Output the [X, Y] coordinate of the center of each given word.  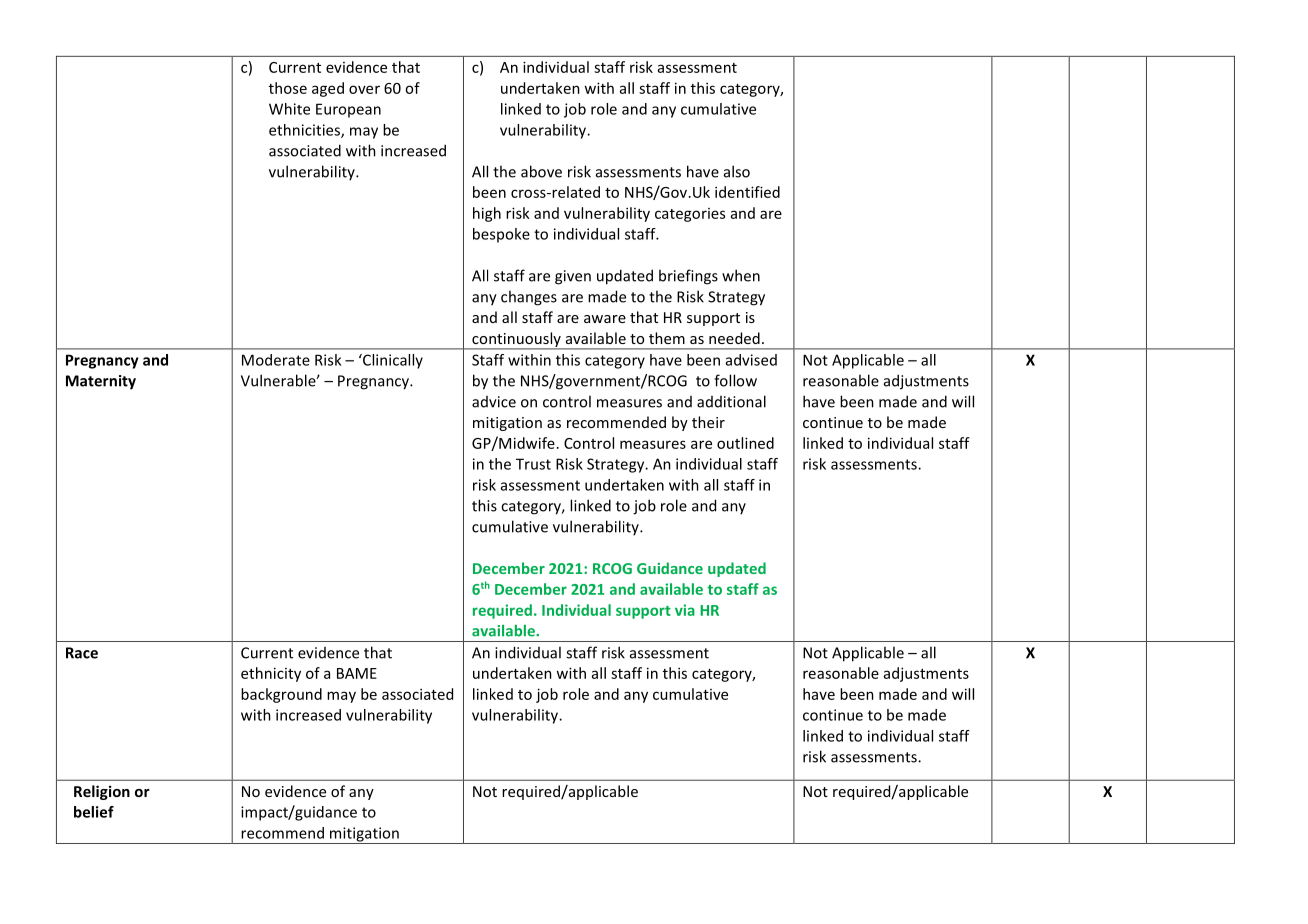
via [685, 610]
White [289, 109]
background [281, 695]
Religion [102, 792]
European [348, 110]
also [737, 171]
